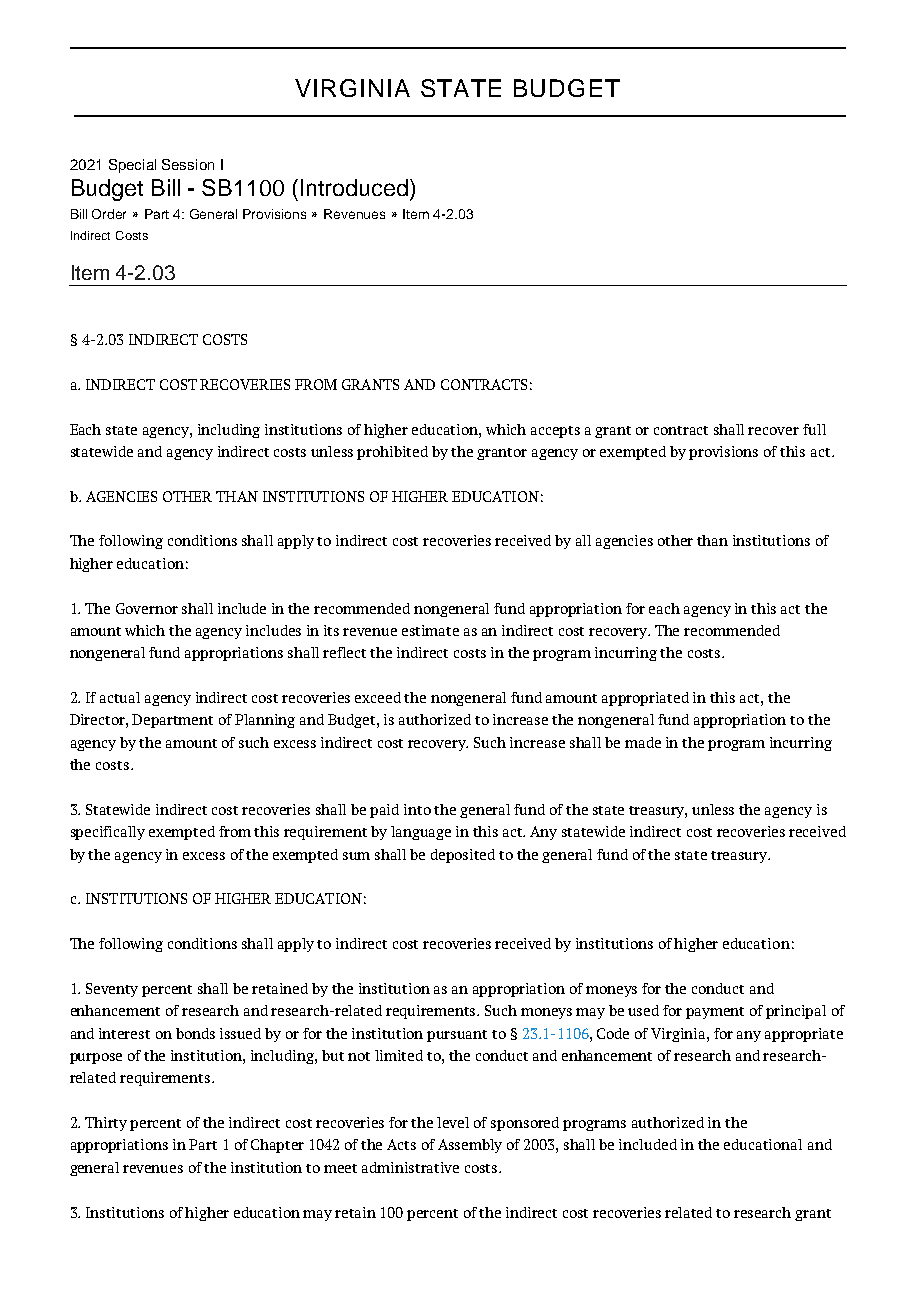  Describe the element at coordinates (106, 1124) in the screenshot. I see `Thirty` at that location.
